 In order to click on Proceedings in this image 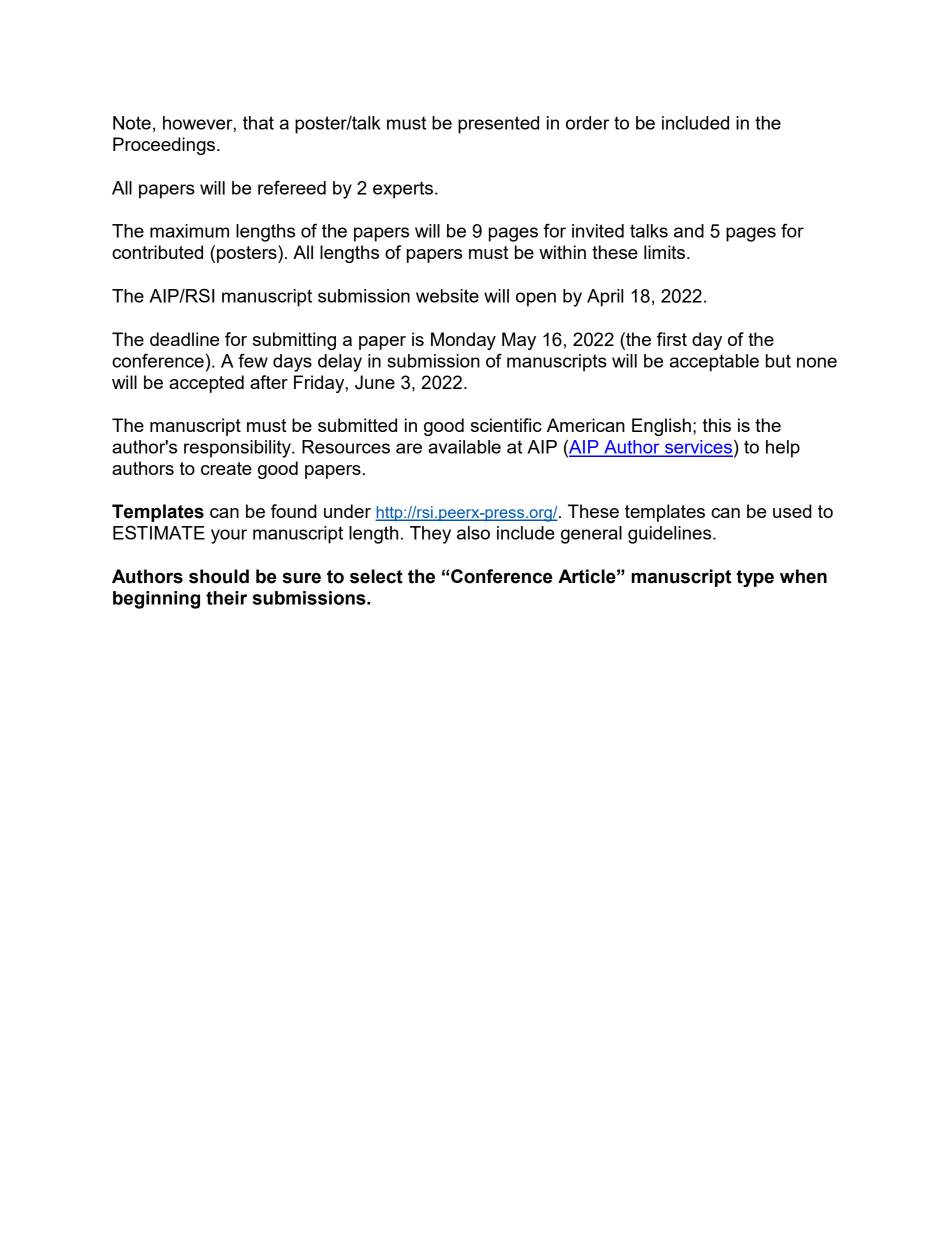, I will do `click(165, 146)`.
